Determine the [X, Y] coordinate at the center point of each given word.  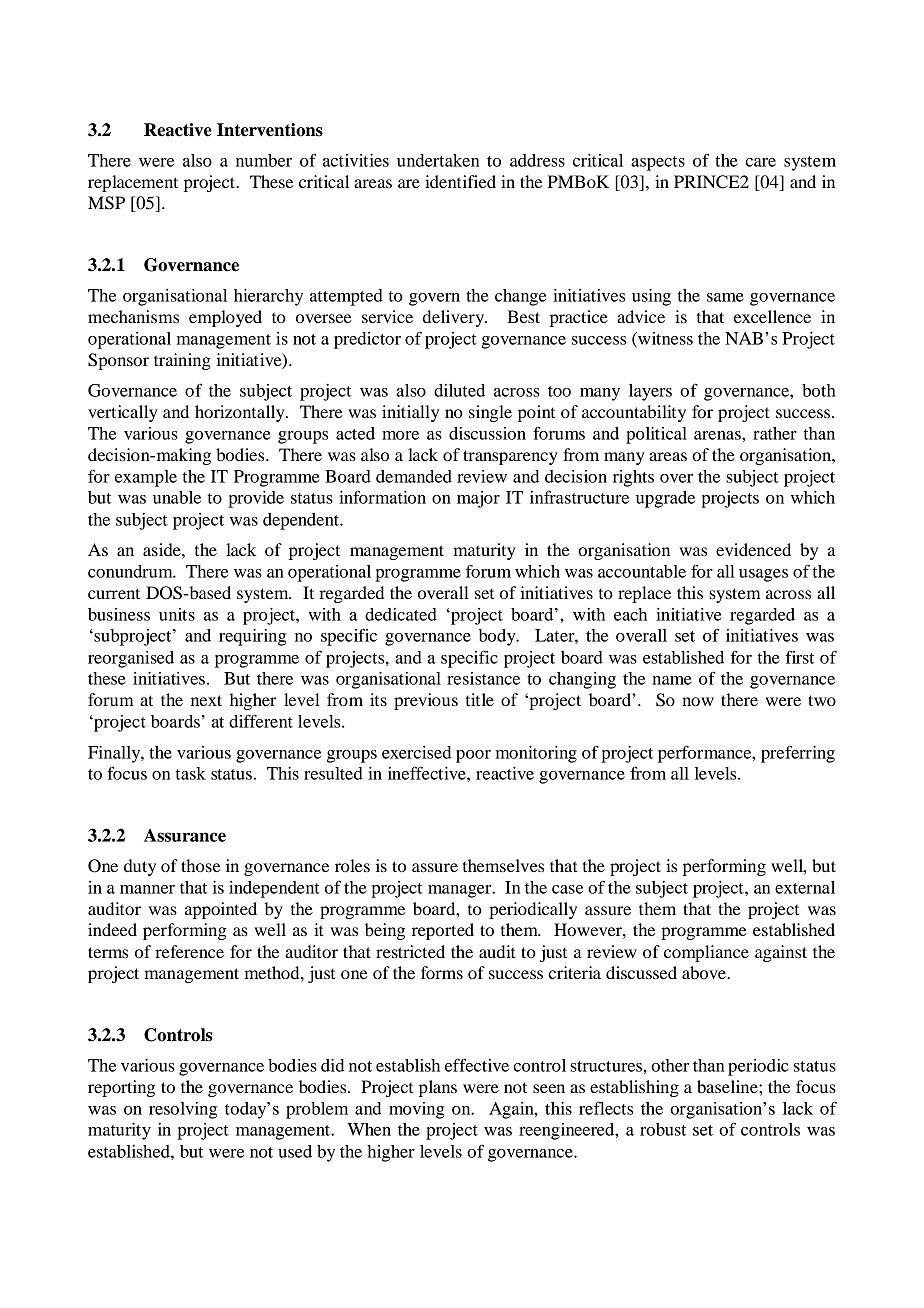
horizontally [241, 413]
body [498, 637]
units [177, 614]
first [800, 657]
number [264, 160]
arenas [718, 435]
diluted [459, 390]
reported [443, 931]
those [201, 865]
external [805, 887]
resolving [183, 1110]
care [760, 162]
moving [417, 1110]
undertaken [438, 160]
